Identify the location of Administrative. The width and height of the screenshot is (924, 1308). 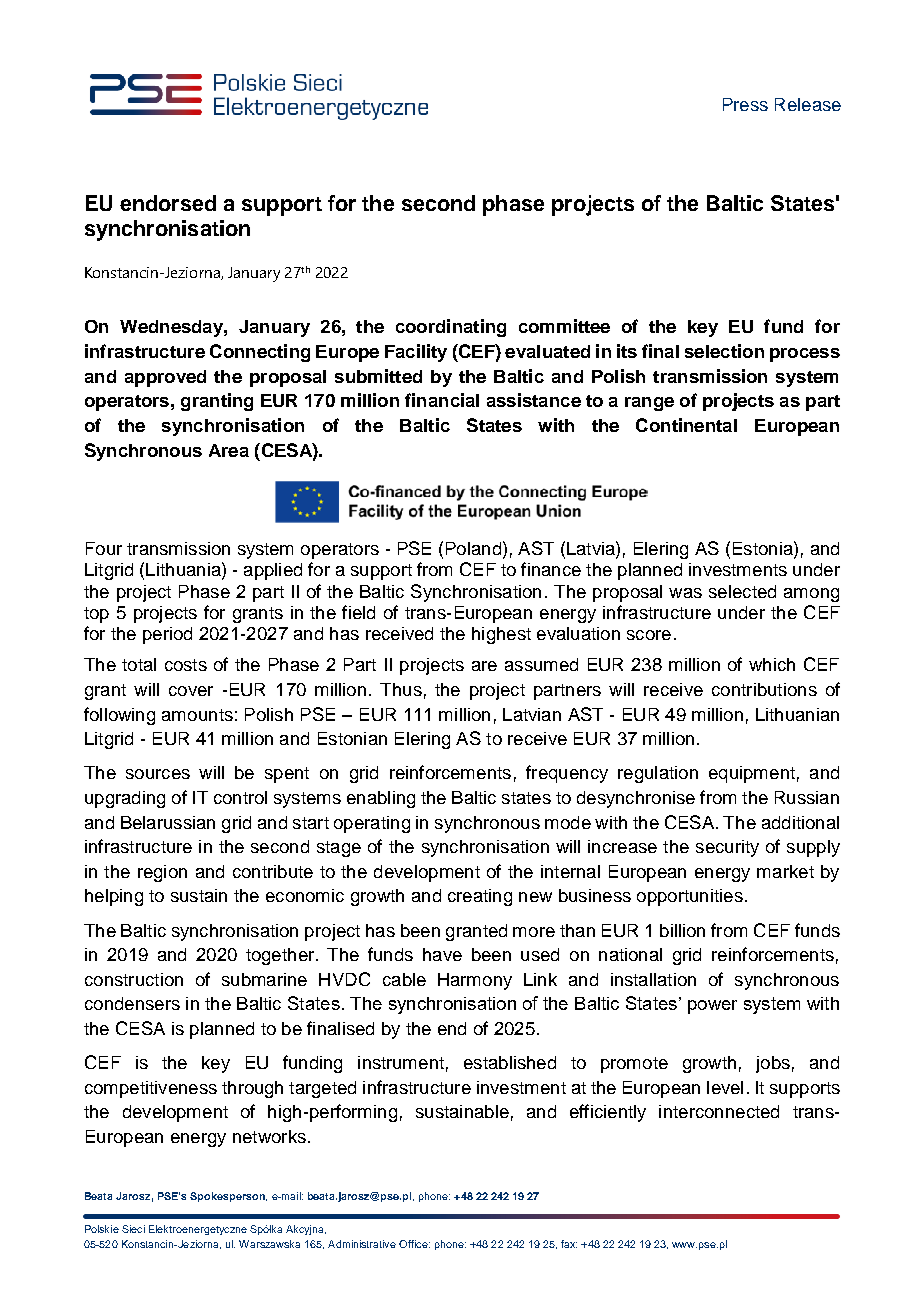
(362, 1244).
